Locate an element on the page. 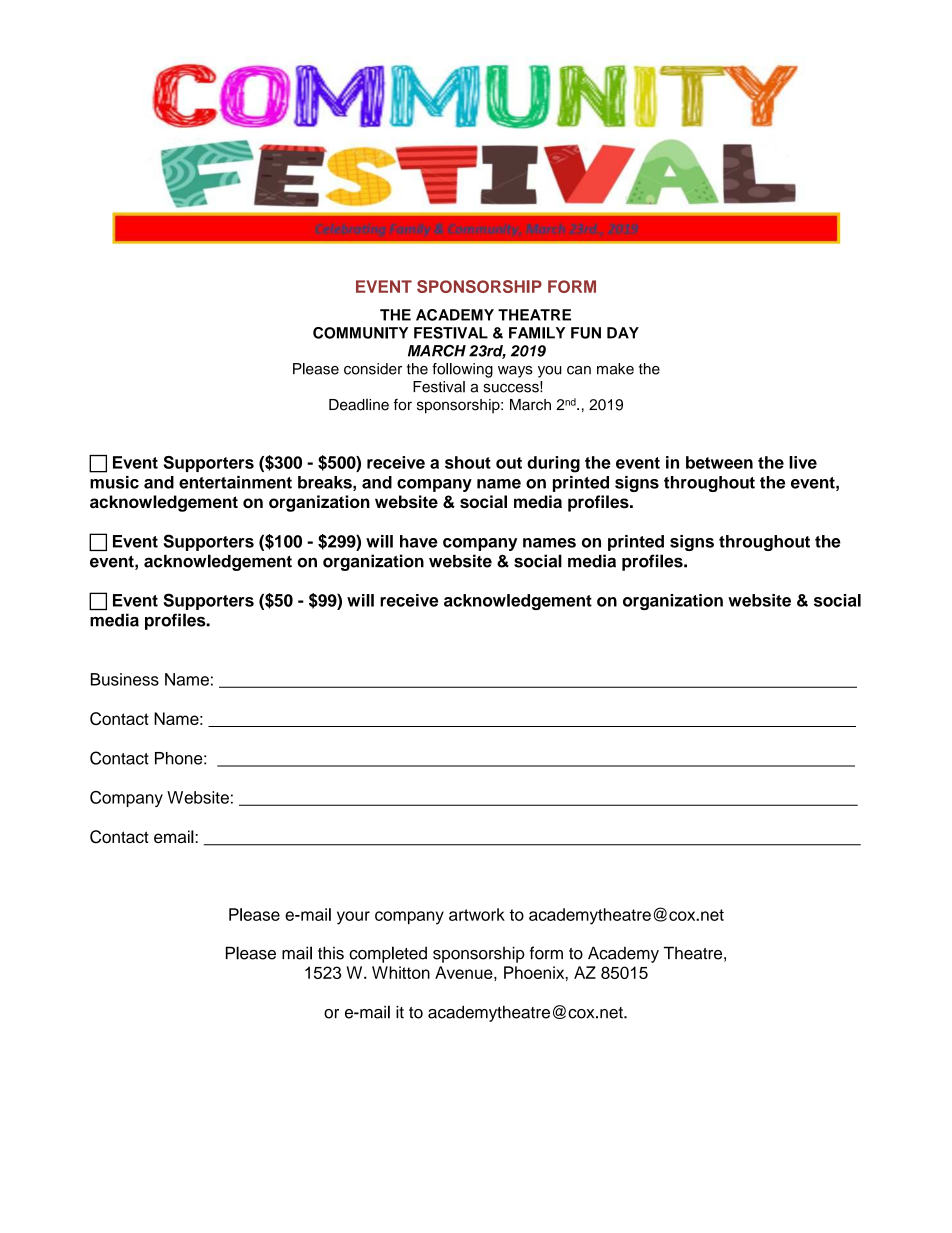 The width and height of the document is (952, 1233). your is located at coordinates (353, 918).
